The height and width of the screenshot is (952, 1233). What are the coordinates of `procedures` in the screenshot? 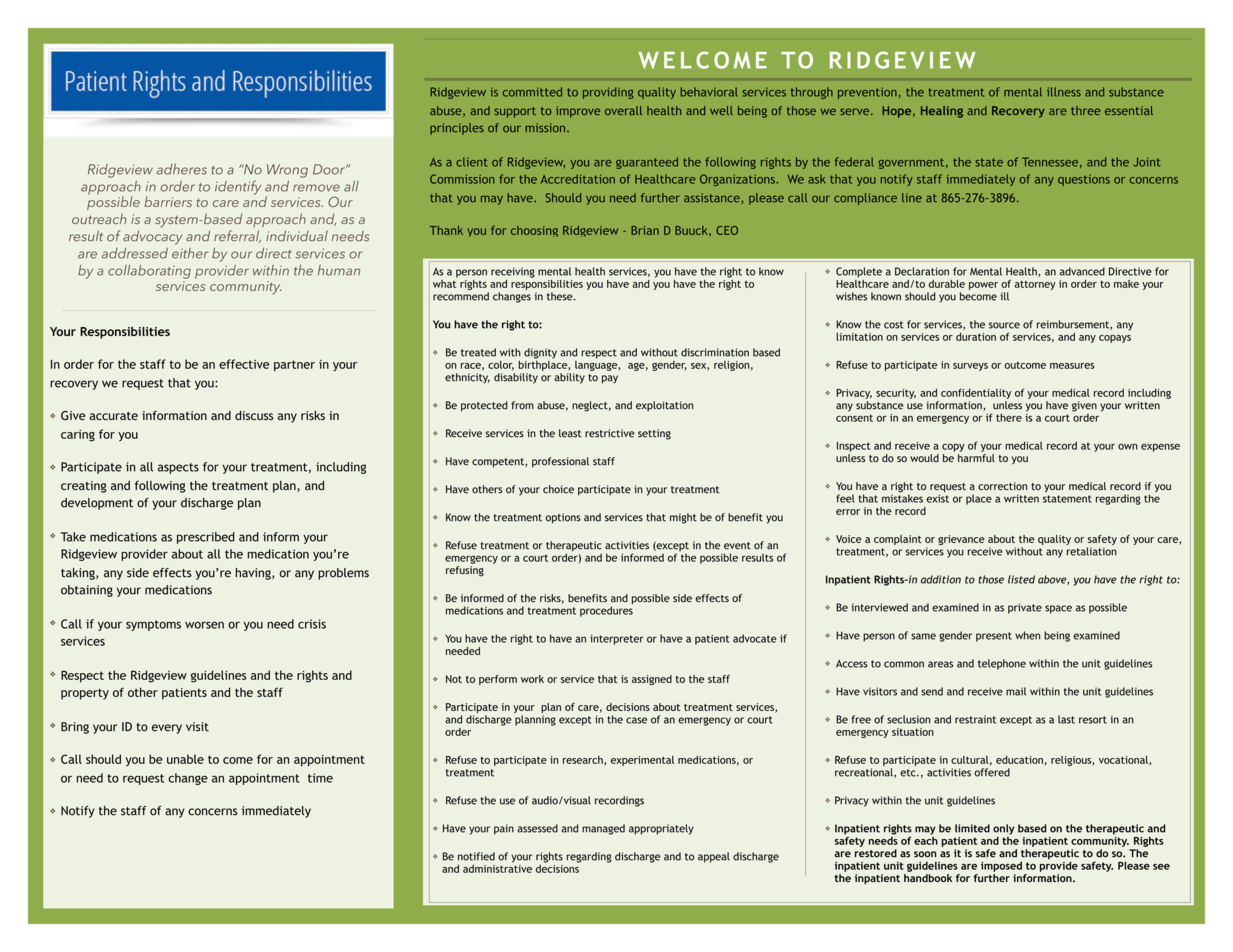 It's located at (606, 611).
